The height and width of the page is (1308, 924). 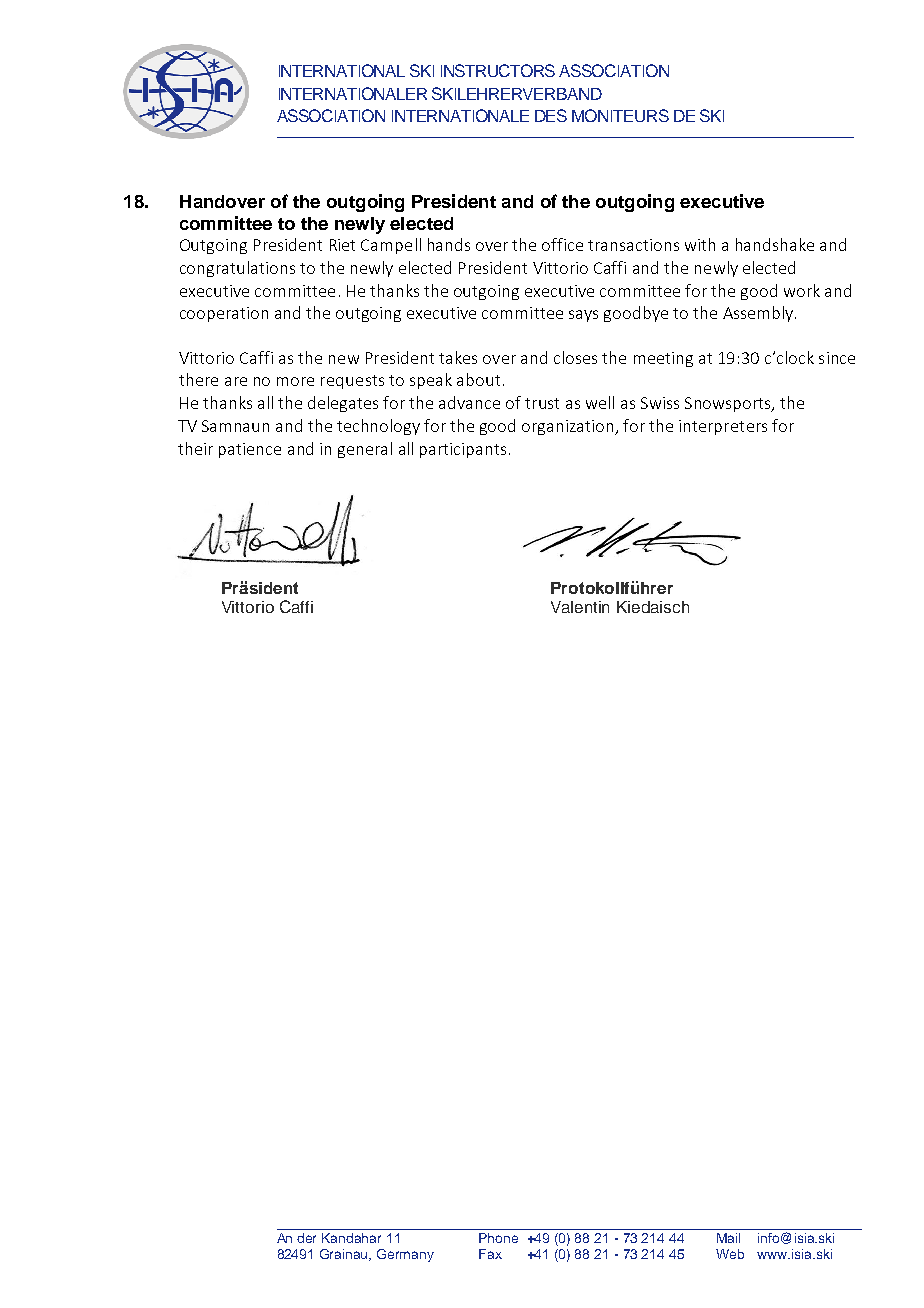 I want to click on with, so click(x=700, y=244).
